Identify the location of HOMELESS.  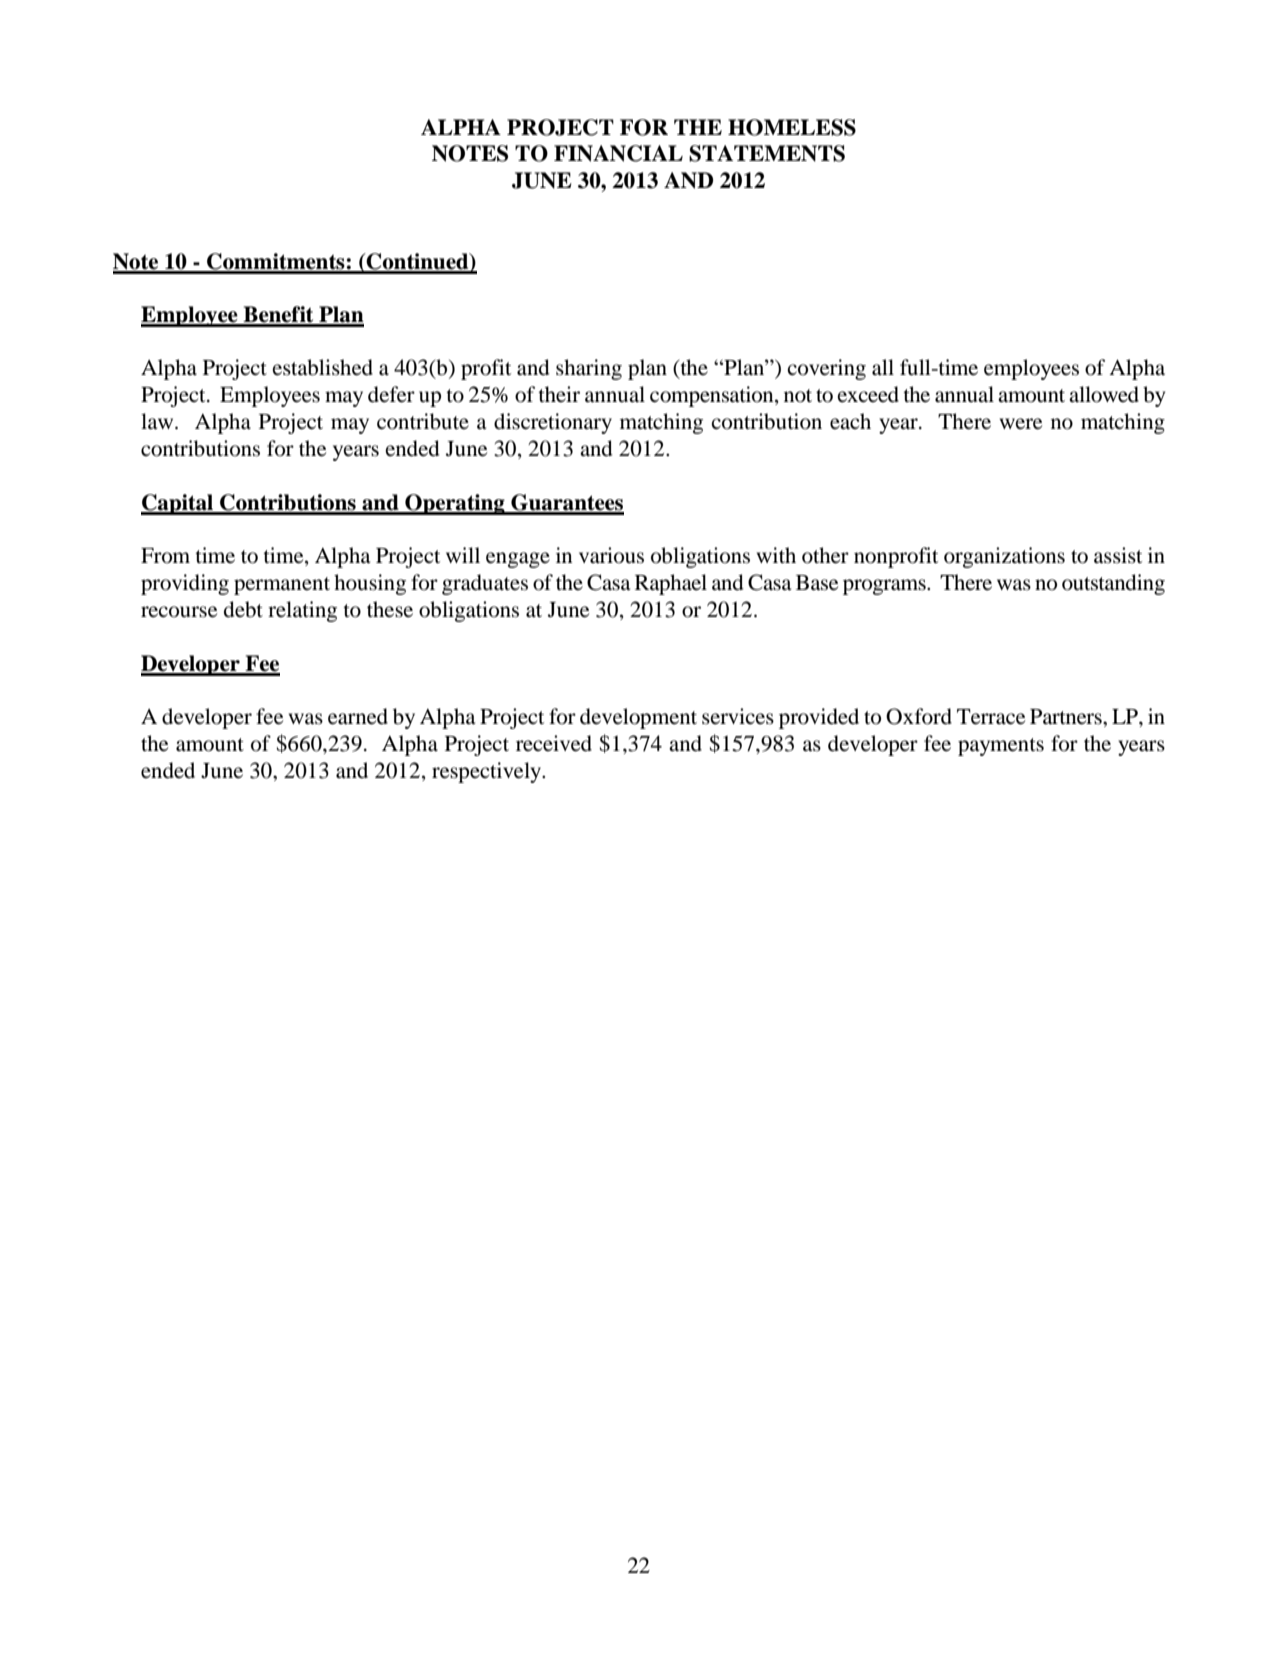
(792, 127).
